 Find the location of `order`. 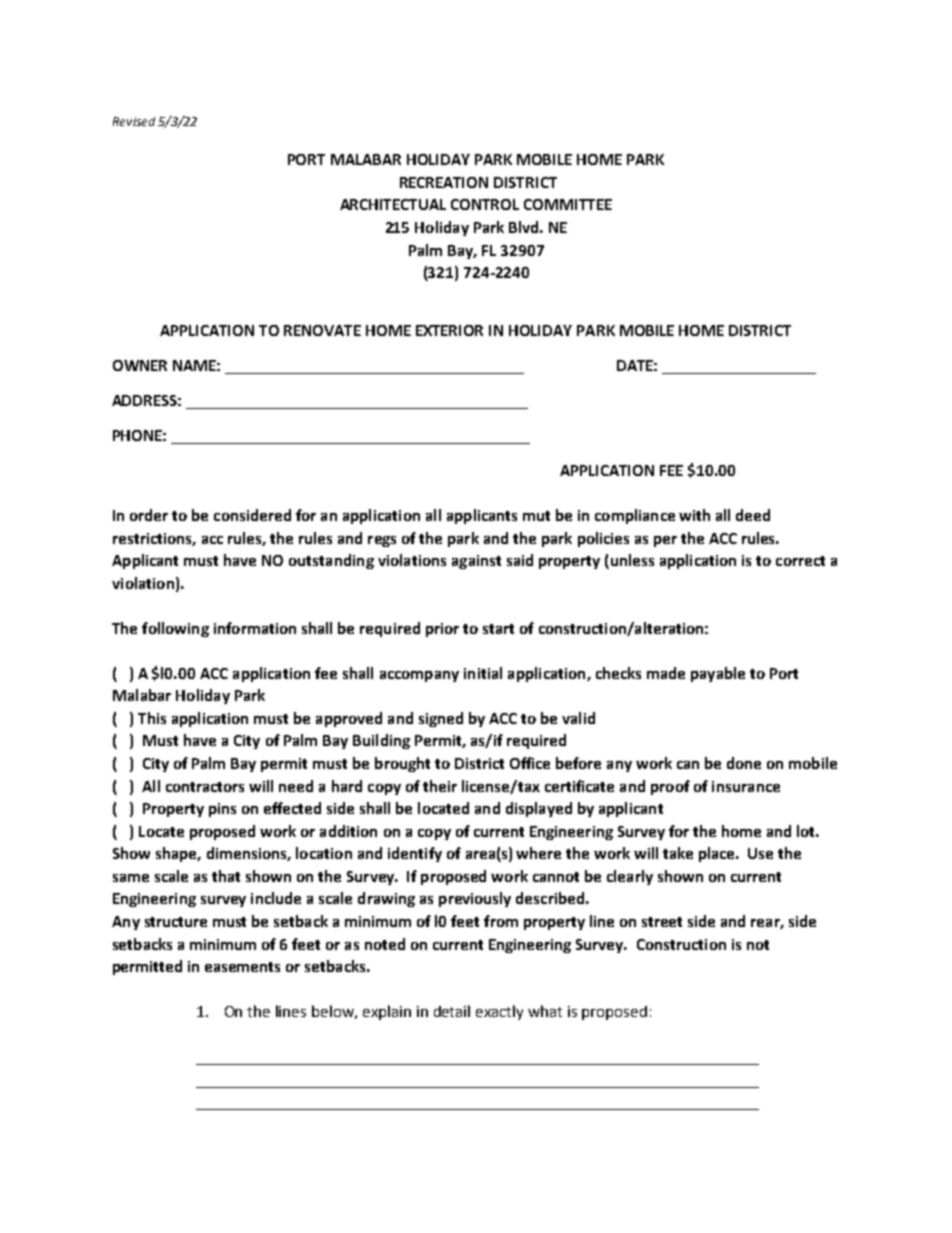

order is located at coordinates (149, 515).
